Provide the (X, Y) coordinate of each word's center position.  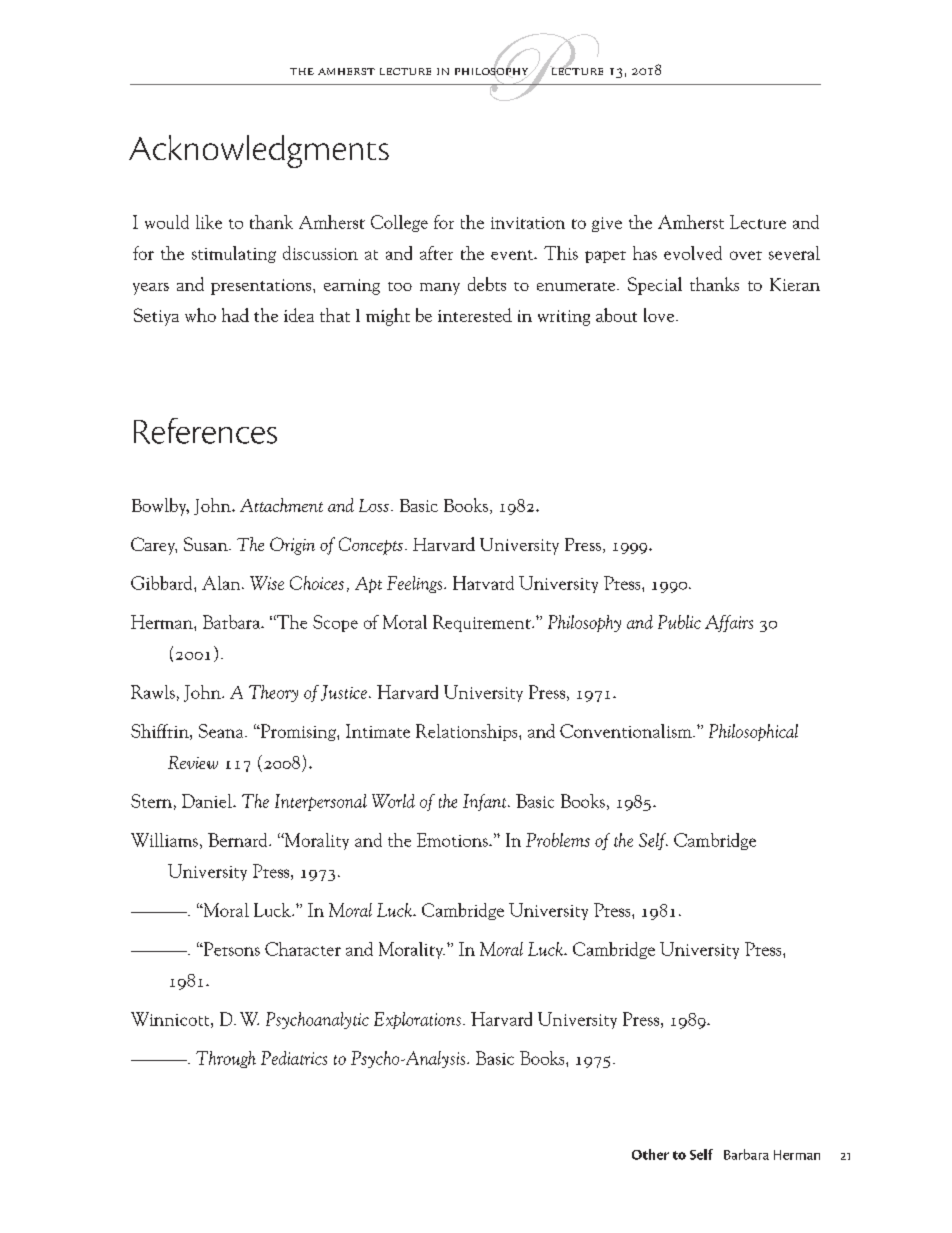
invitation (528, 223)
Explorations (417, 1020)
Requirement (483, 623)
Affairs (729, 623)
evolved (693, 253)
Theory (273, 693)
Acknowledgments (259, 151)
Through (226, 1059)
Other (650, 1154)
